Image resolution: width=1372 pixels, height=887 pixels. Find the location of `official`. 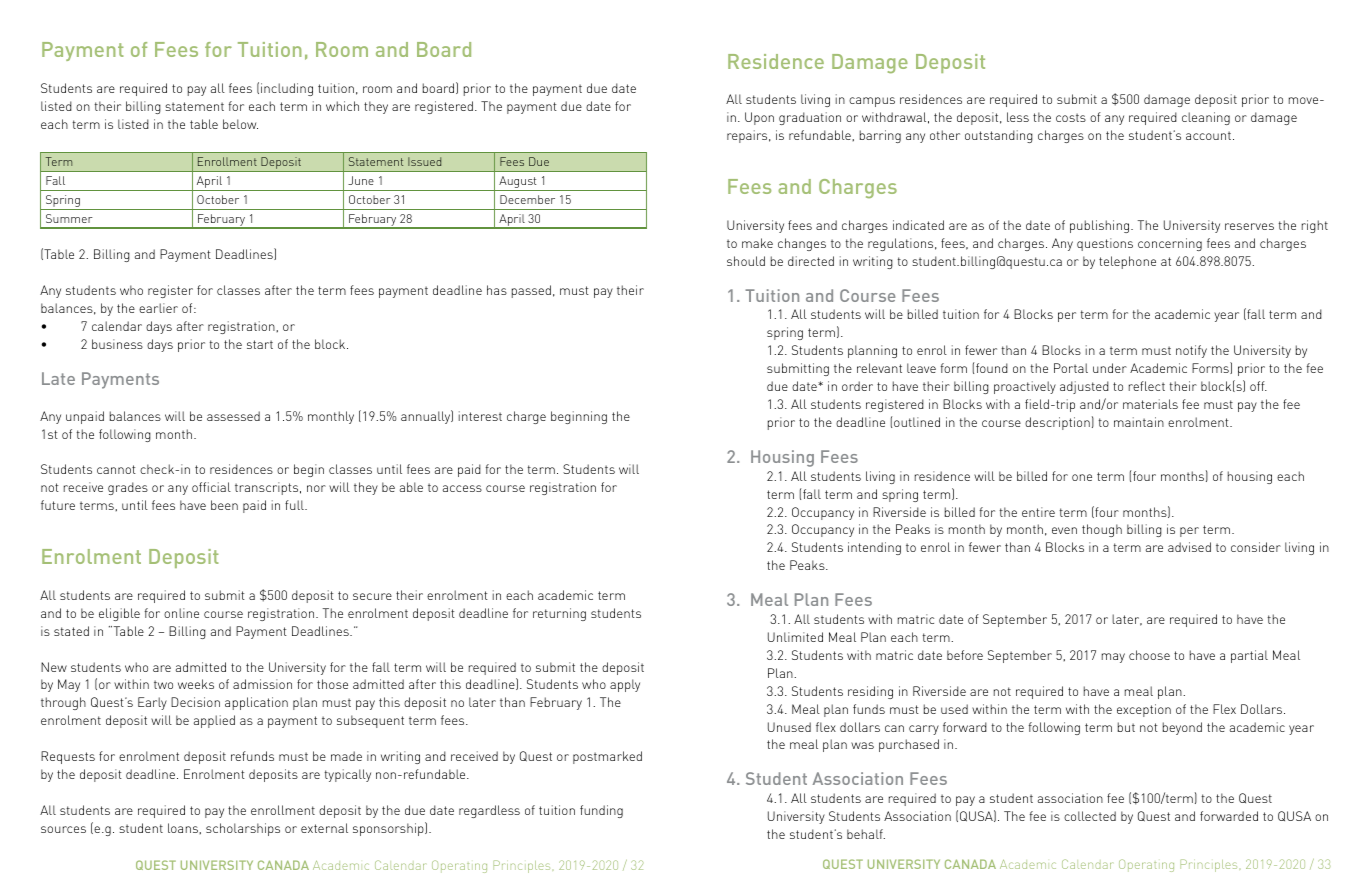

official is located at coordinates (211, 487).
